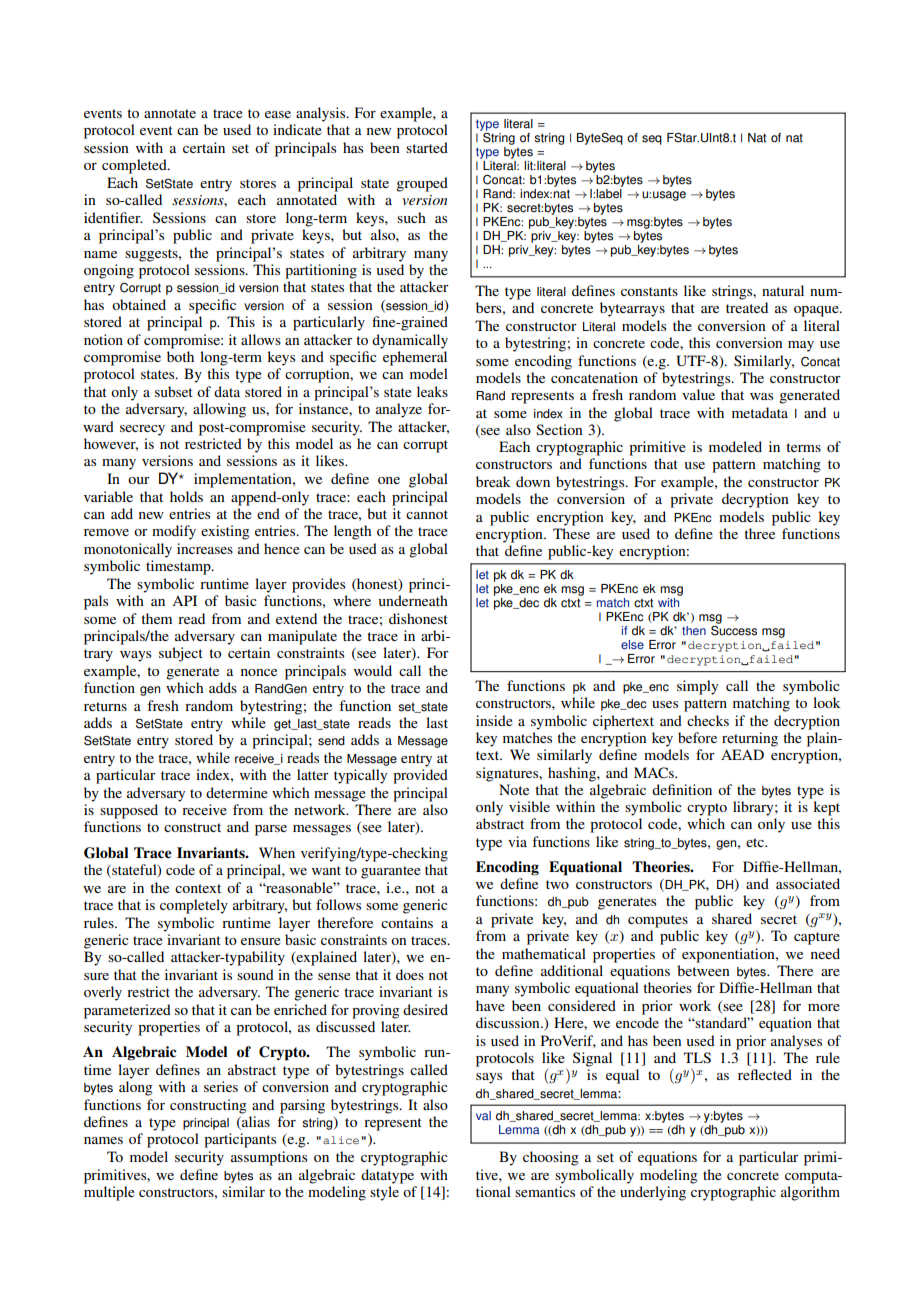 This image has height=1308, width=924. What do you see at coordinates (135, 166) in the image?
I see `completed` at bounding box center [135, 166].
